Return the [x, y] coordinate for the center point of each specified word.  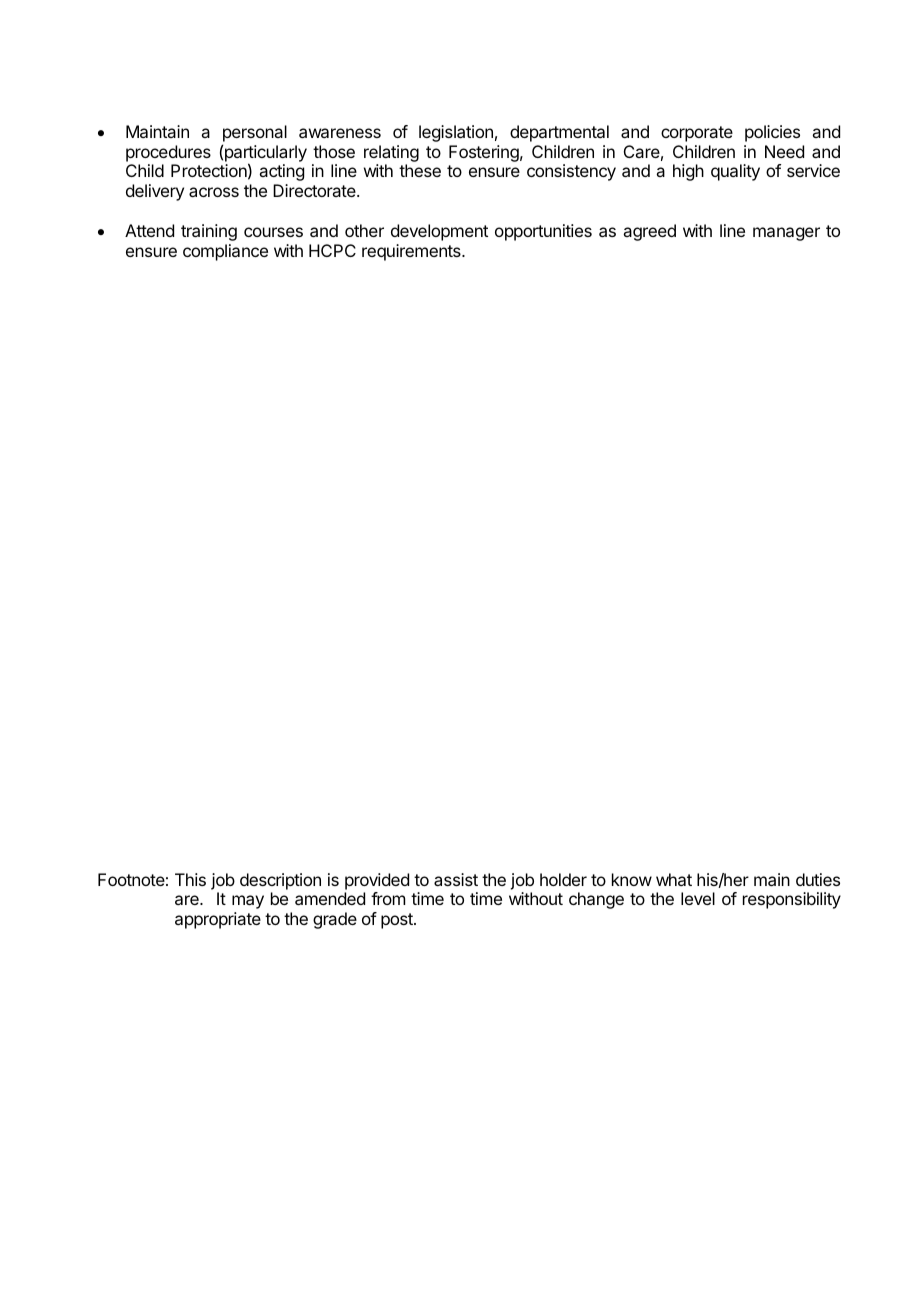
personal [254, 135]
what [674, 879]
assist [456, 879]
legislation [456, 133]
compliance [225, 252]
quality [735, 172]
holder [563, 879]
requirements [412, 252]
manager [786, 234]
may [248, 902]
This [190, 879]
